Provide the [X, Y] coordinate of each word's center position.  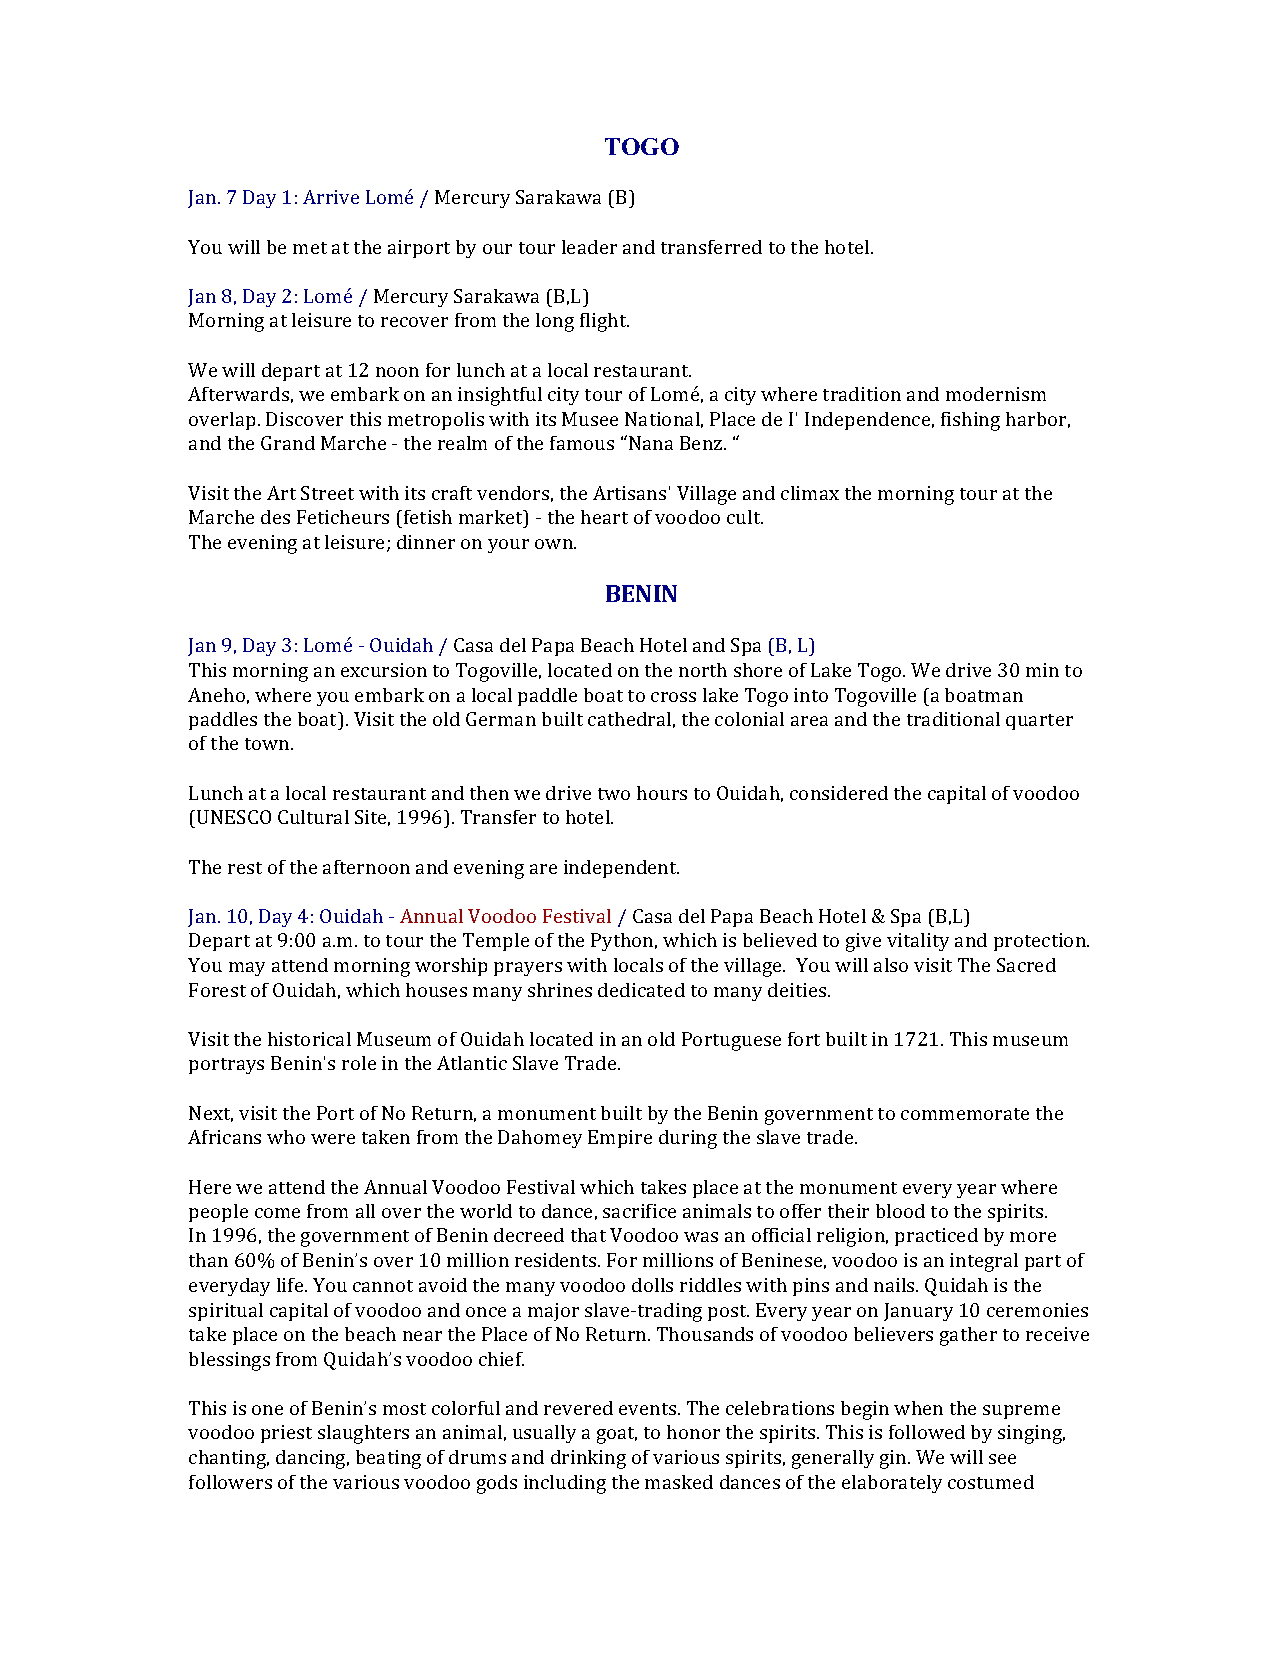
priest [286, 1434]
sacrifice [639, 1211]
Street [327, 493]
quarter [1039, 722]
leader [589, 247]
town [268, 744]
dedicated [641, 990]
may [247, 969]
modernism [996, 394]
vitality [918, 942]
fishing [970, 421]
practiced [936, 1237]
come [277, 1213]
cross [673, 697]
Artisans [629, 493]
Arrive [331, 197]
